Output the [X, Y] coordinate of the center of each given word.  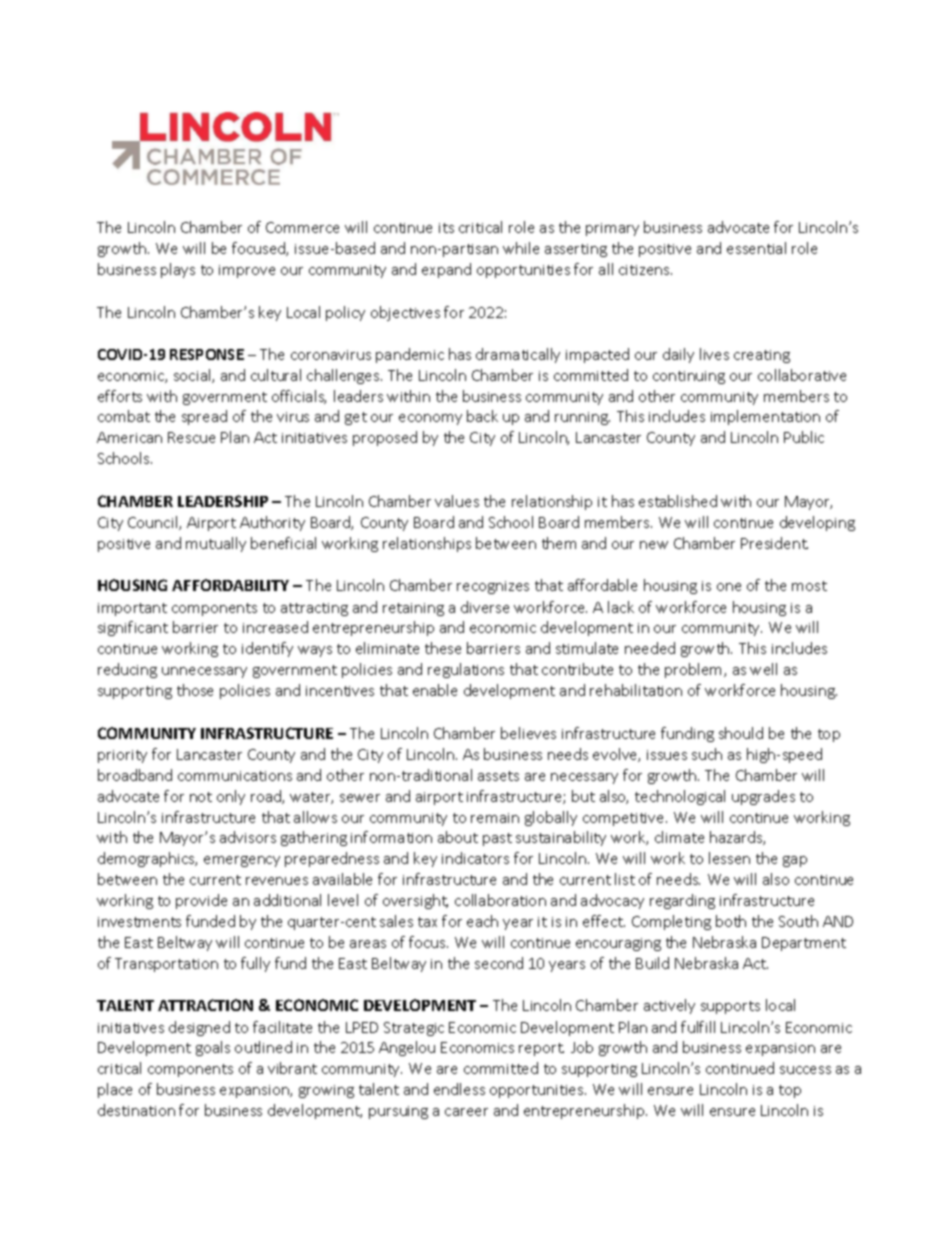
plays [178, 270]
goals [213, 1048]
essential [756, 248]
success [805, 1070]
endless [459, 1089]
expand [446, 270]
